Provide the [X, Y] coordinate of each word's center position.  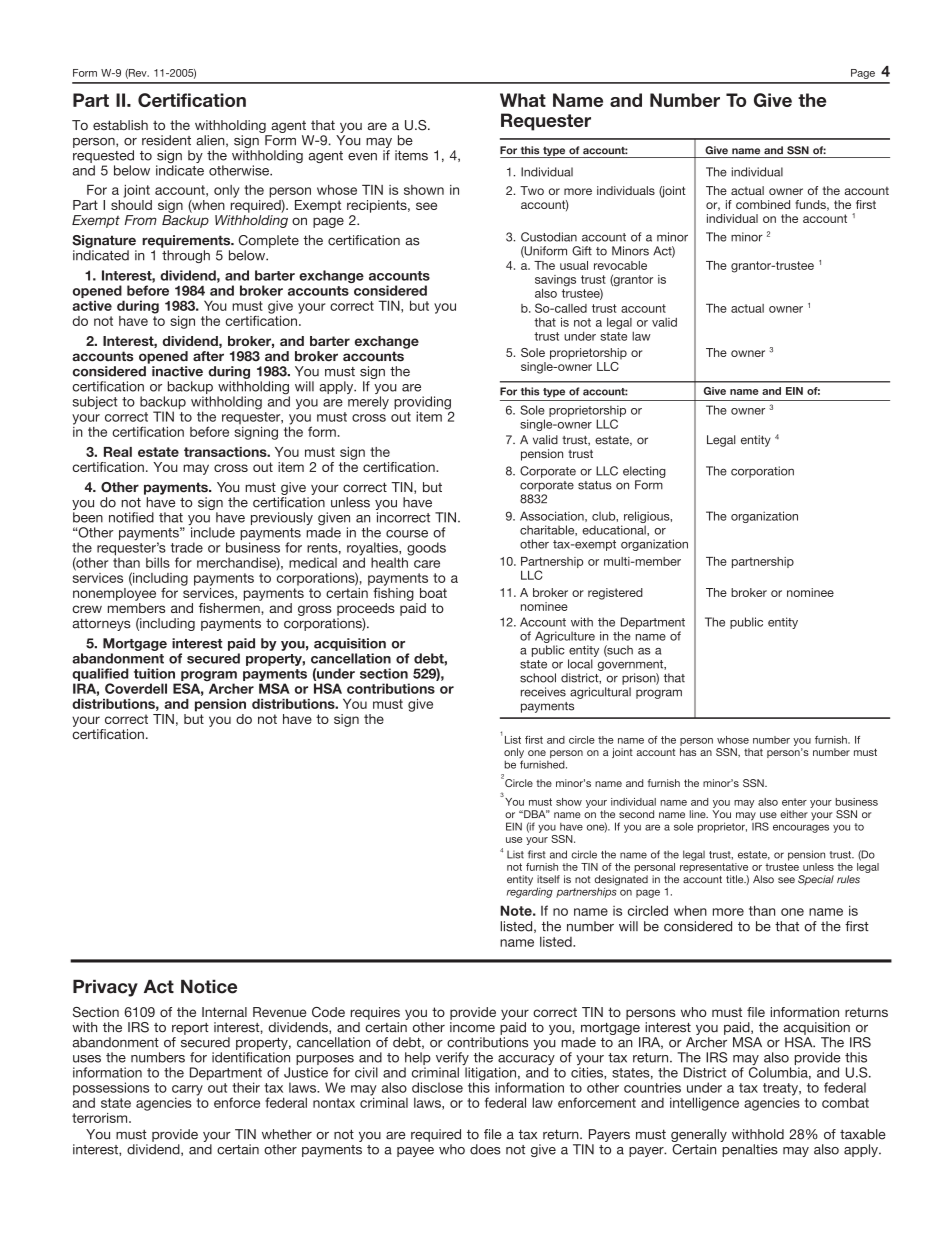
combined [763, 204]
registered [615, 594]
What [523, 100]
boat [433, 593]
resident [166, 140]
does [485, 1149]
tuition [154, 673]
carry [187, 1091]
